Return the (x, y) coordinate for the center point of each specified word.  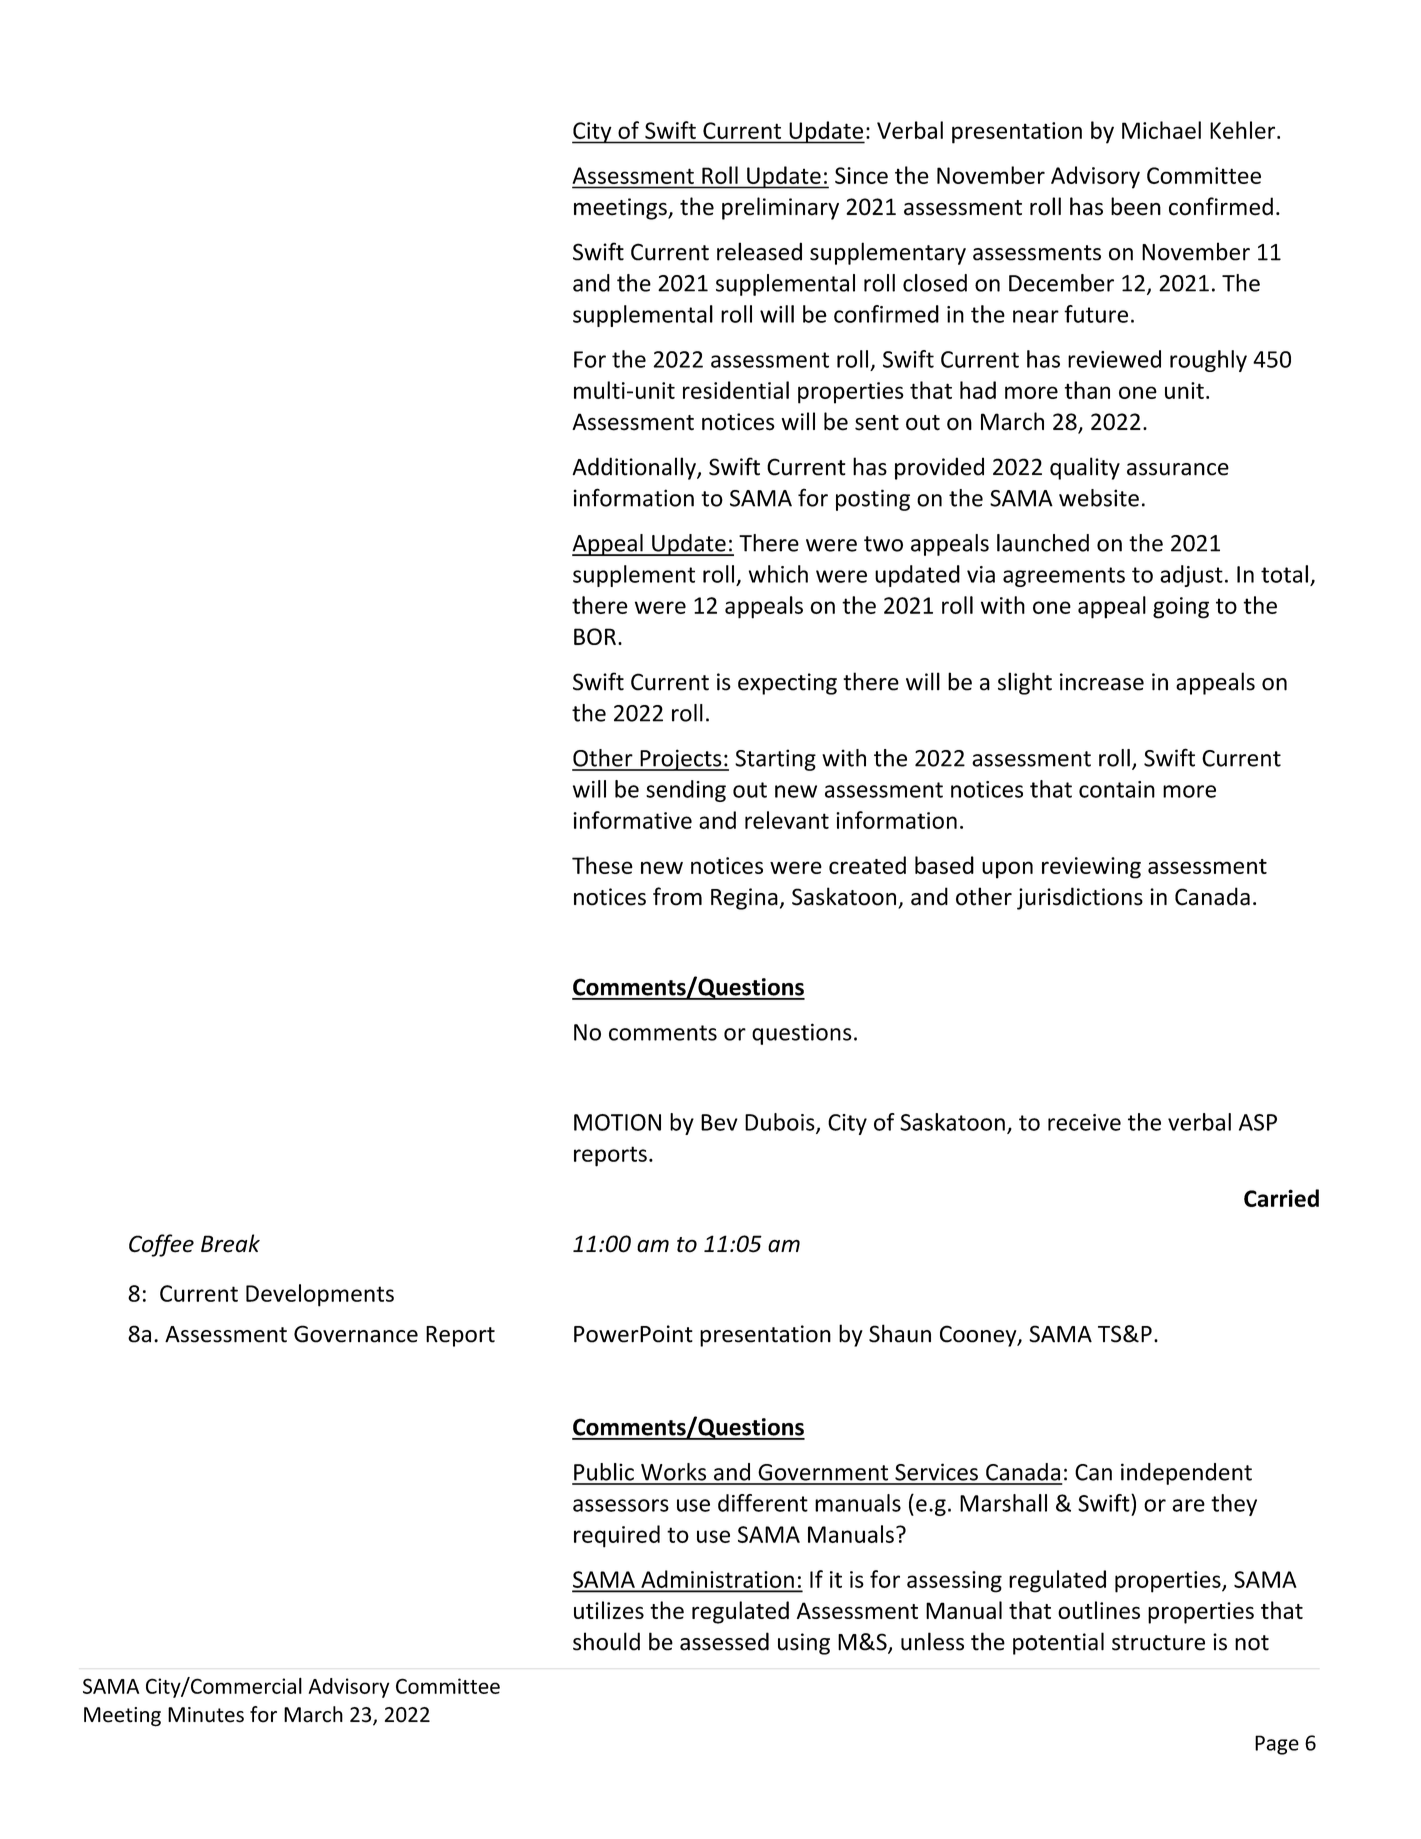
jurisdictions (1080, 898)
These (602, 865)
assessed (724, 1641)
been (1136, 206)
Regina (744, 899)
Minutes (206, 1715)
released (759, 251)
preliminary (780, 208)
